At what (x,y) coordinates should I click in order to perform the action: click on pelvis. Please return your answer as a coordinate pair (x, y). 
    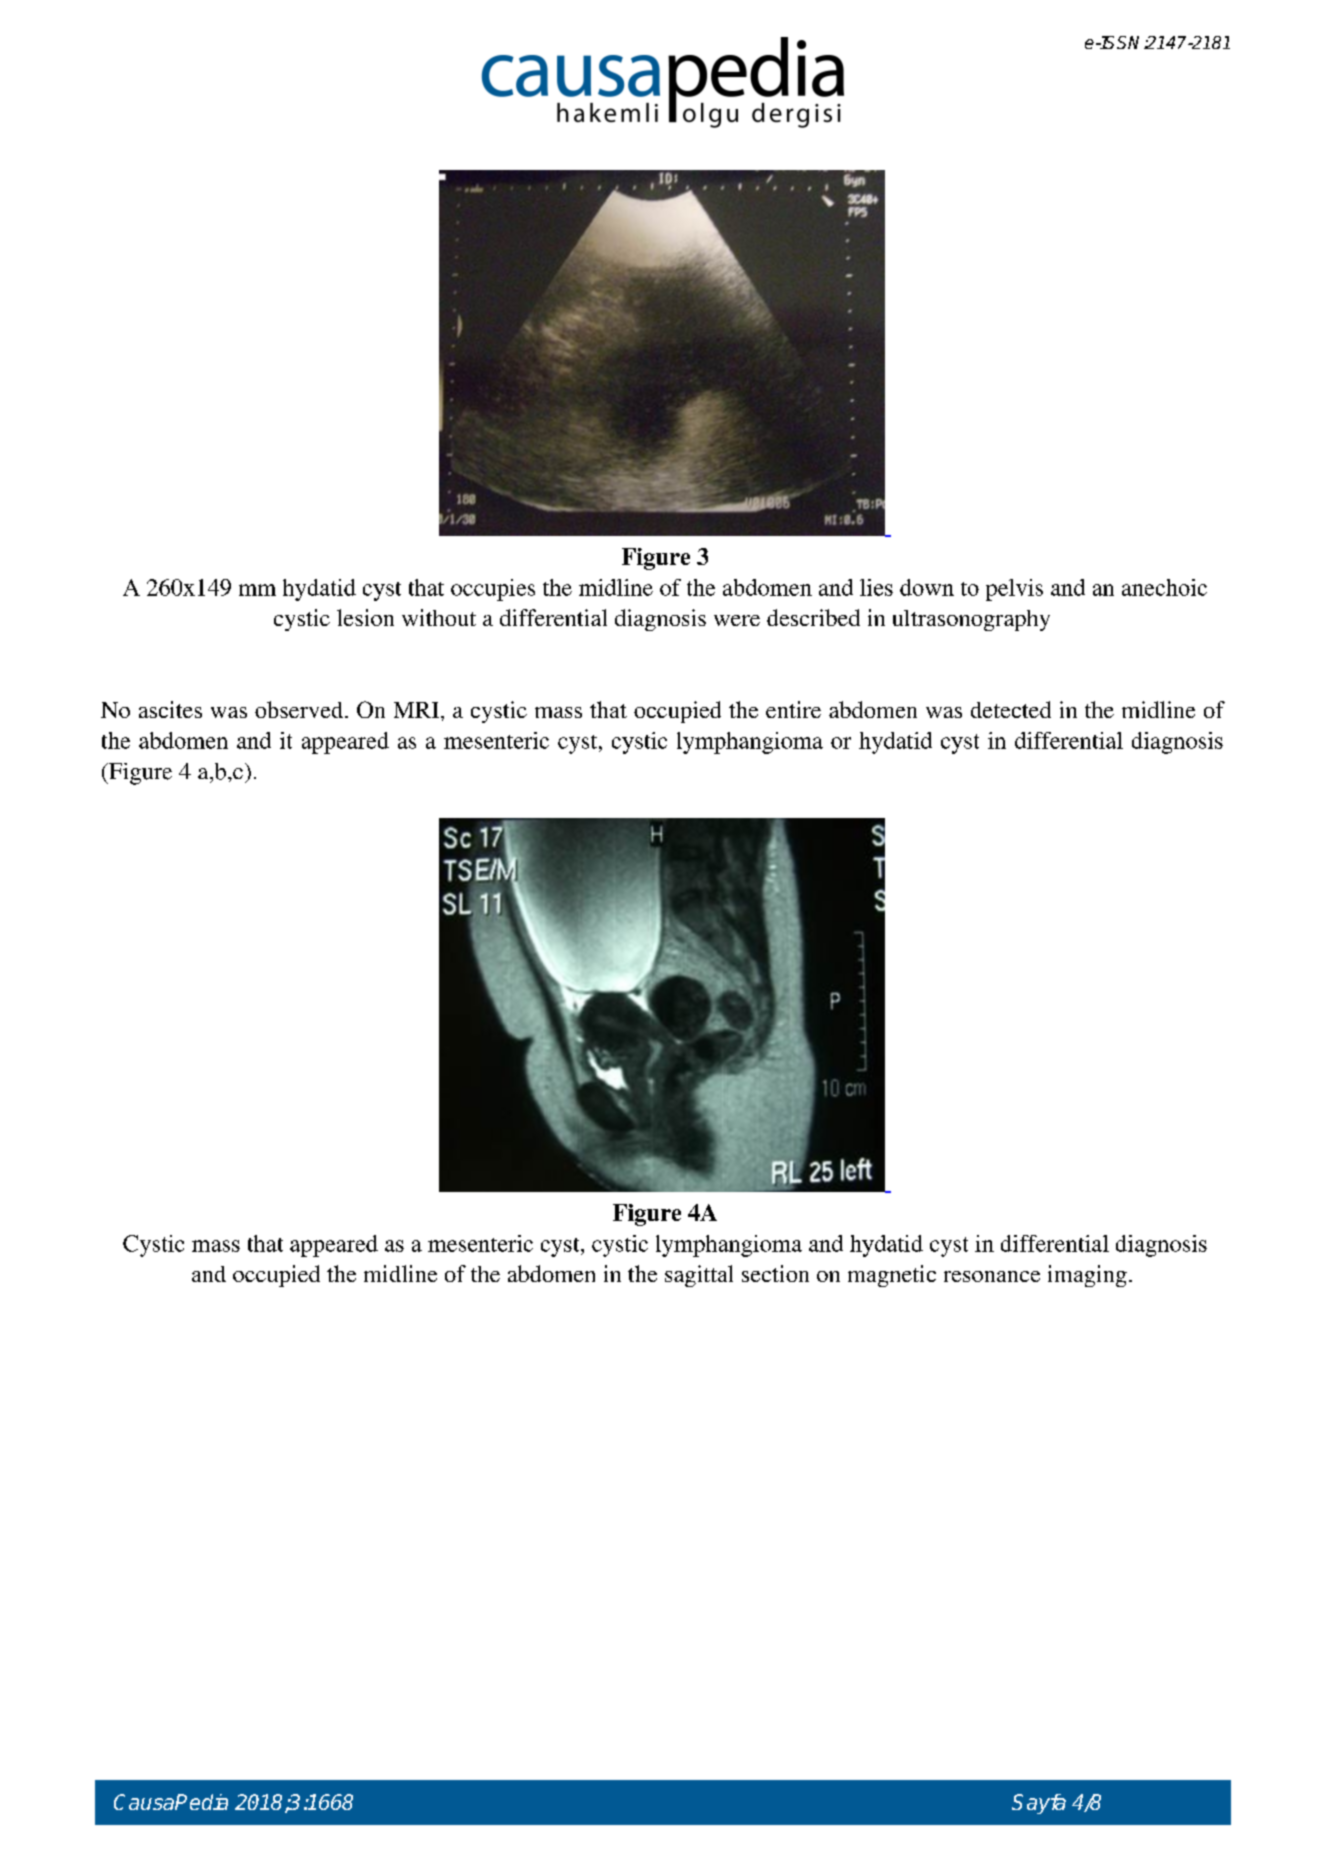
    Looking at the image, I should click on (1014, 590).
